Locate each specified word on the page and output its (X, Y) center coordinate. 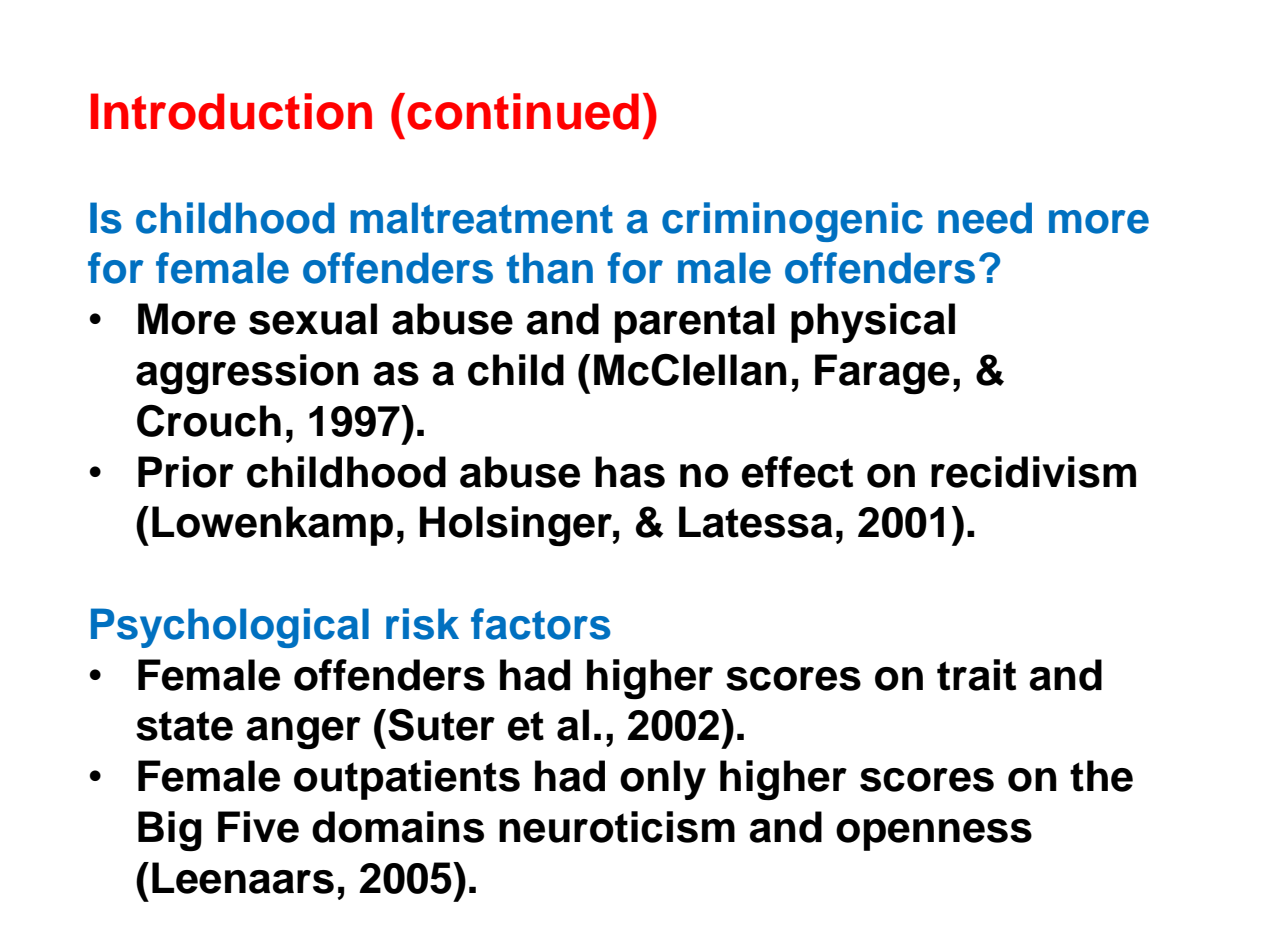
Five (258, 827)
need (985, 218)
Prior (186, 472)
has (630, 472)
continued (523, 111)
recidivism (1033, 472)
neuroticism (617, 827)
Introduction (231, 111)
